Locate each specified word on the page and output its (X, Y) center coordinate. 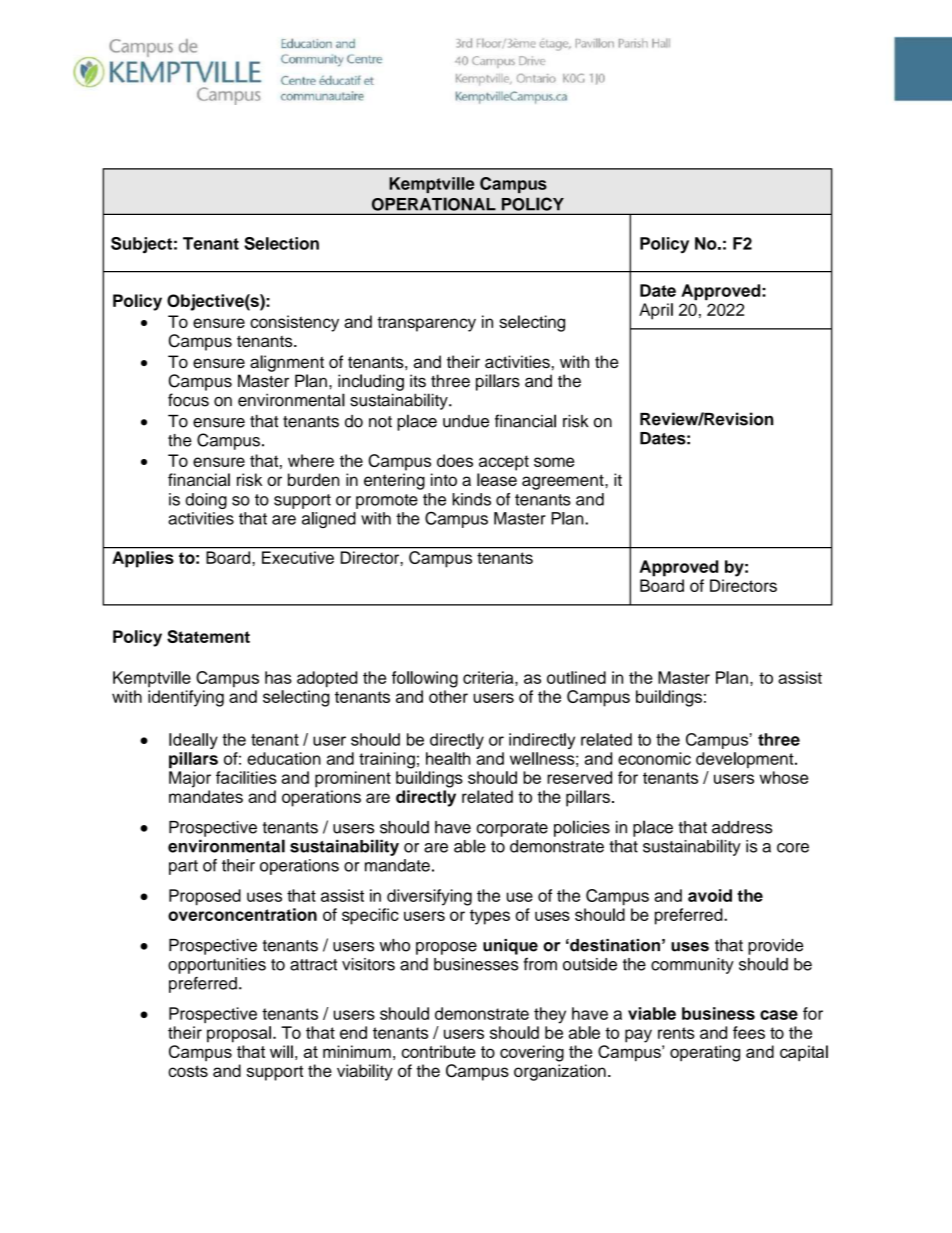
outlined (576, 677)
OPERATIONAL (433, 204)
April (656, 311)
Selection (281, 243)
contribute (438, 1051)
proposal (239, 1034)
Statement (208, 636)
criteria (489, 677)
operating (705, 1053)
